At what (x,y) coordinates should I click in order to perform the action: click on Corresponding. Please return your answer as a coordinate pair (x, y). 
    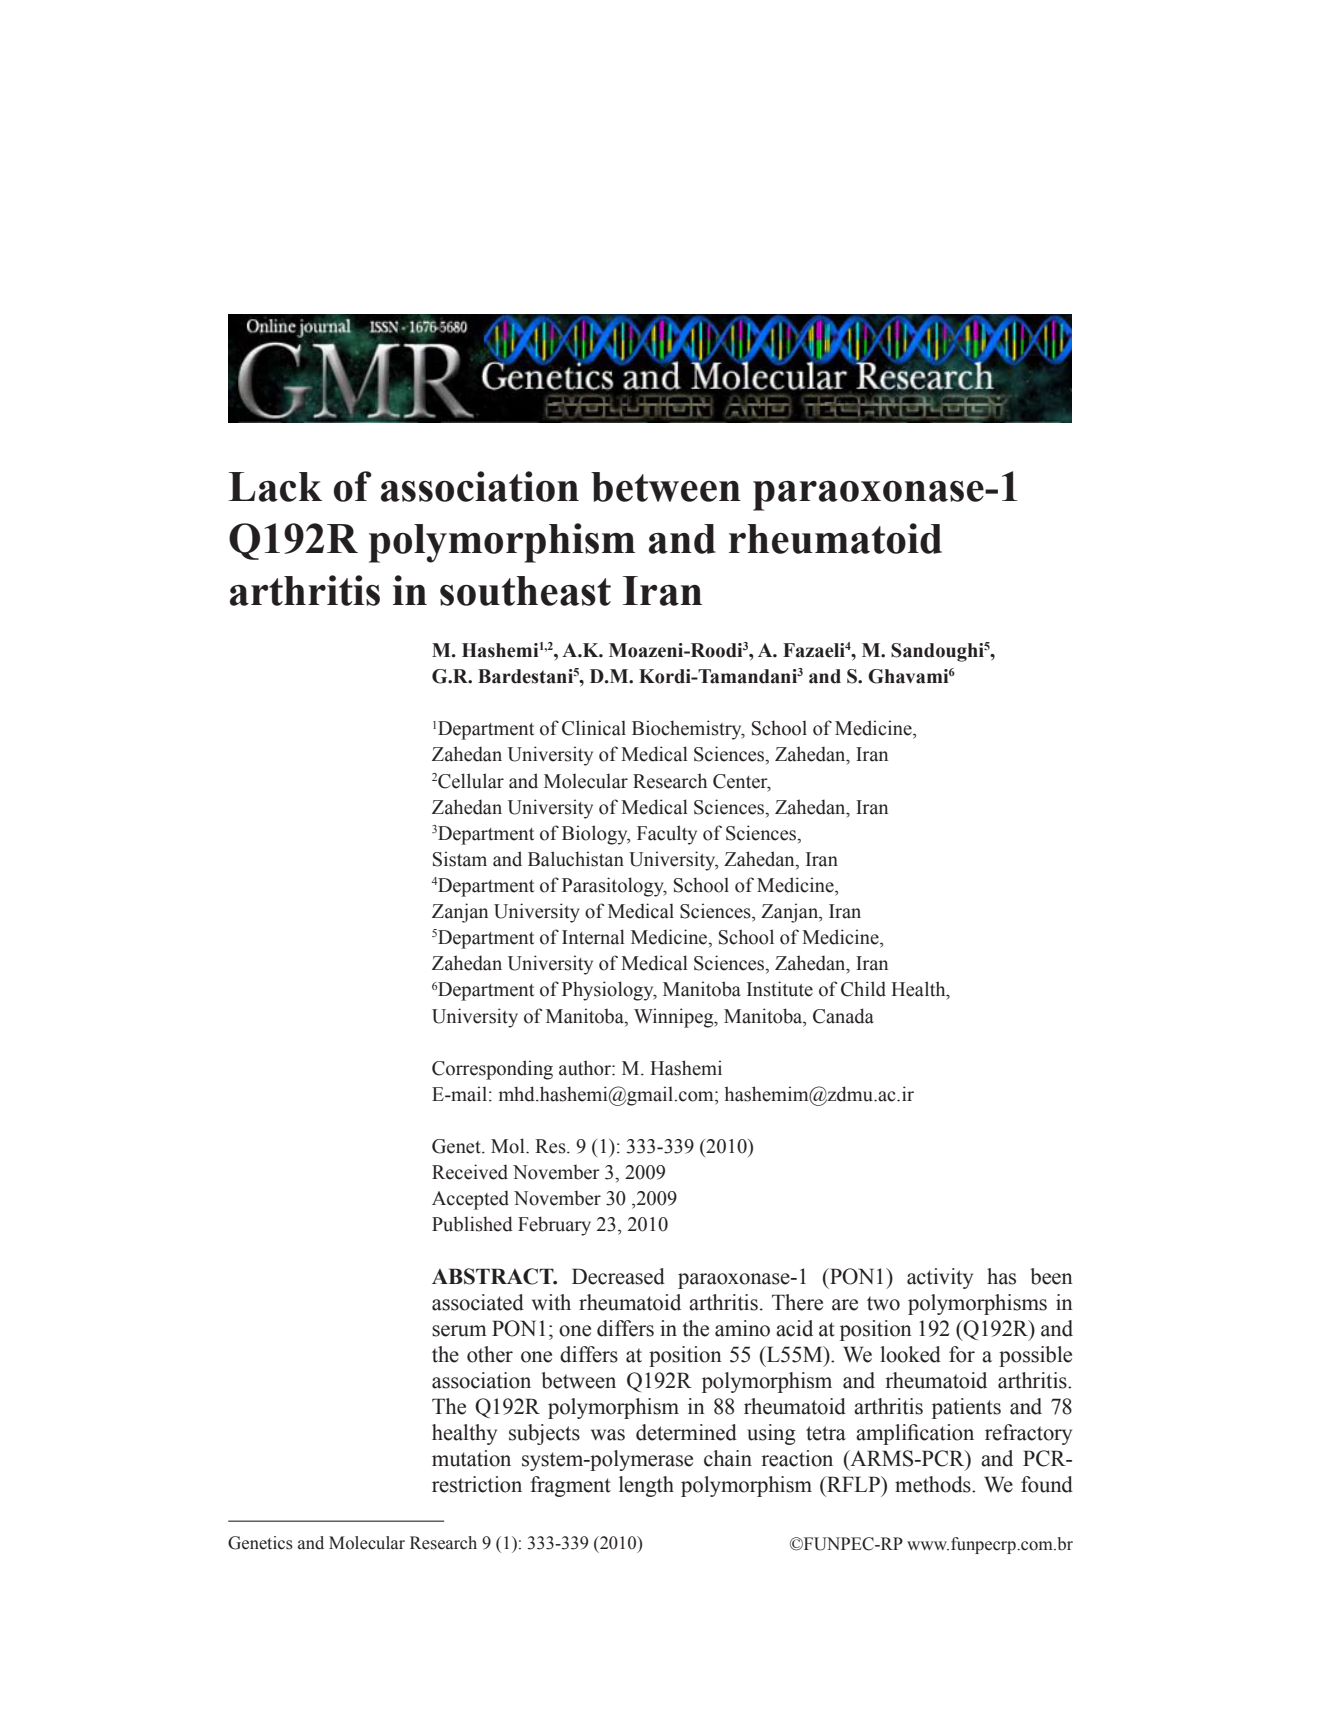
    Looking at the image, I should click on (492, 1070).
